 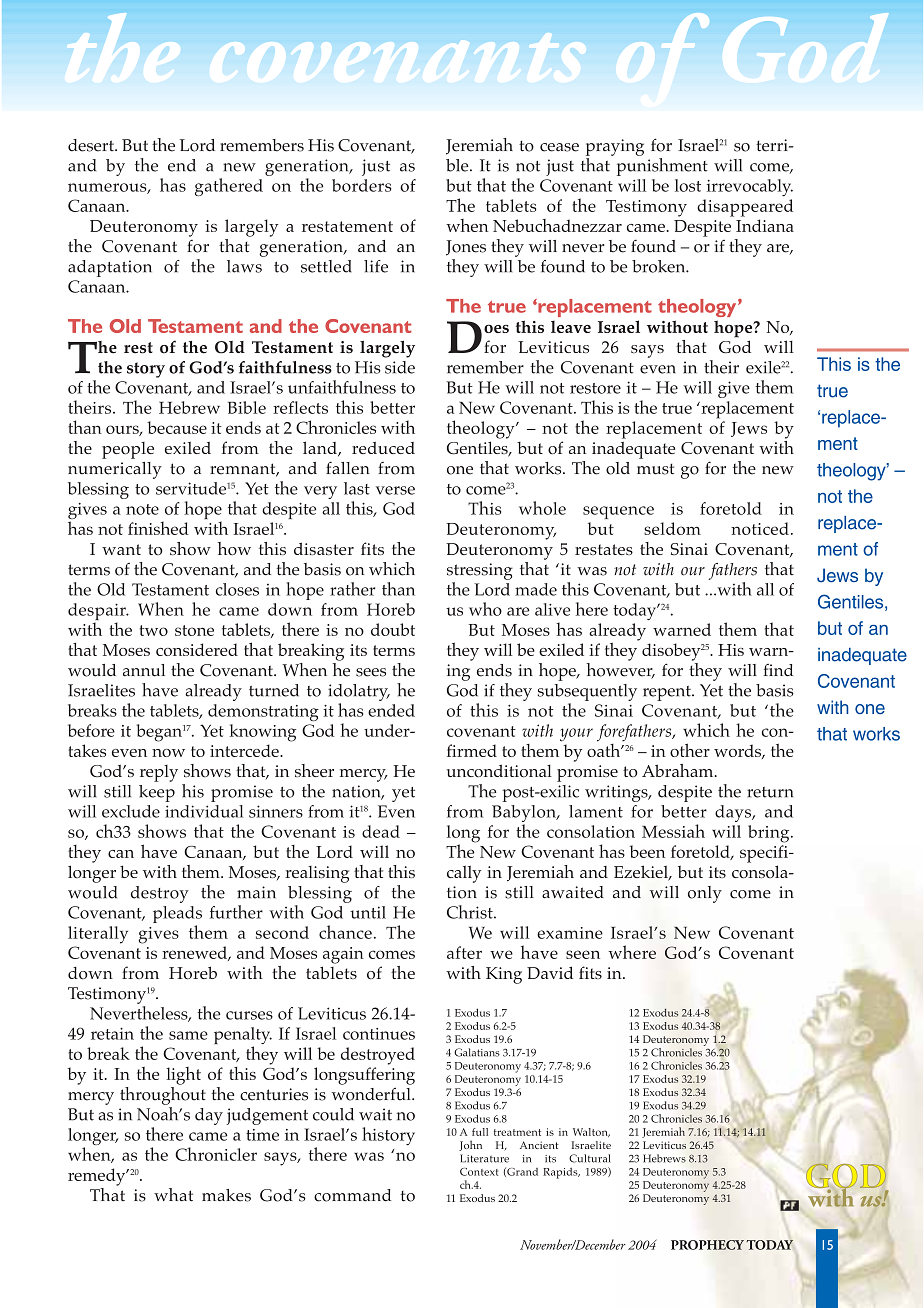 I want to click on ended, so click(x=391, y=710).
